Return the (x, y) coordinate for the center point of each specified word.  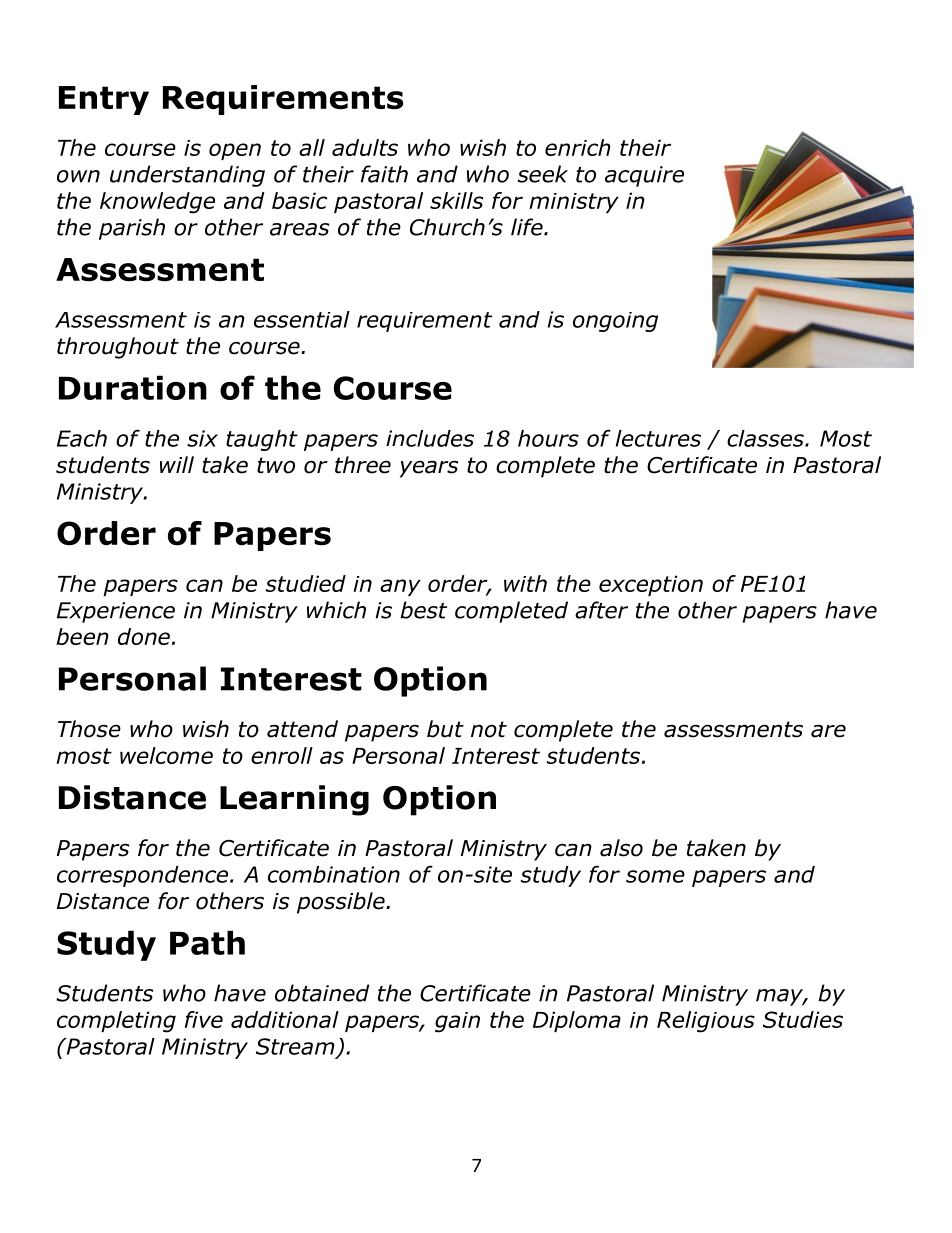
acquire (644, 176)
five (204, 1019)
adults (365, 147)
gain (457, 1022)
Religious (706, 1022)
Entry (104, 100)
